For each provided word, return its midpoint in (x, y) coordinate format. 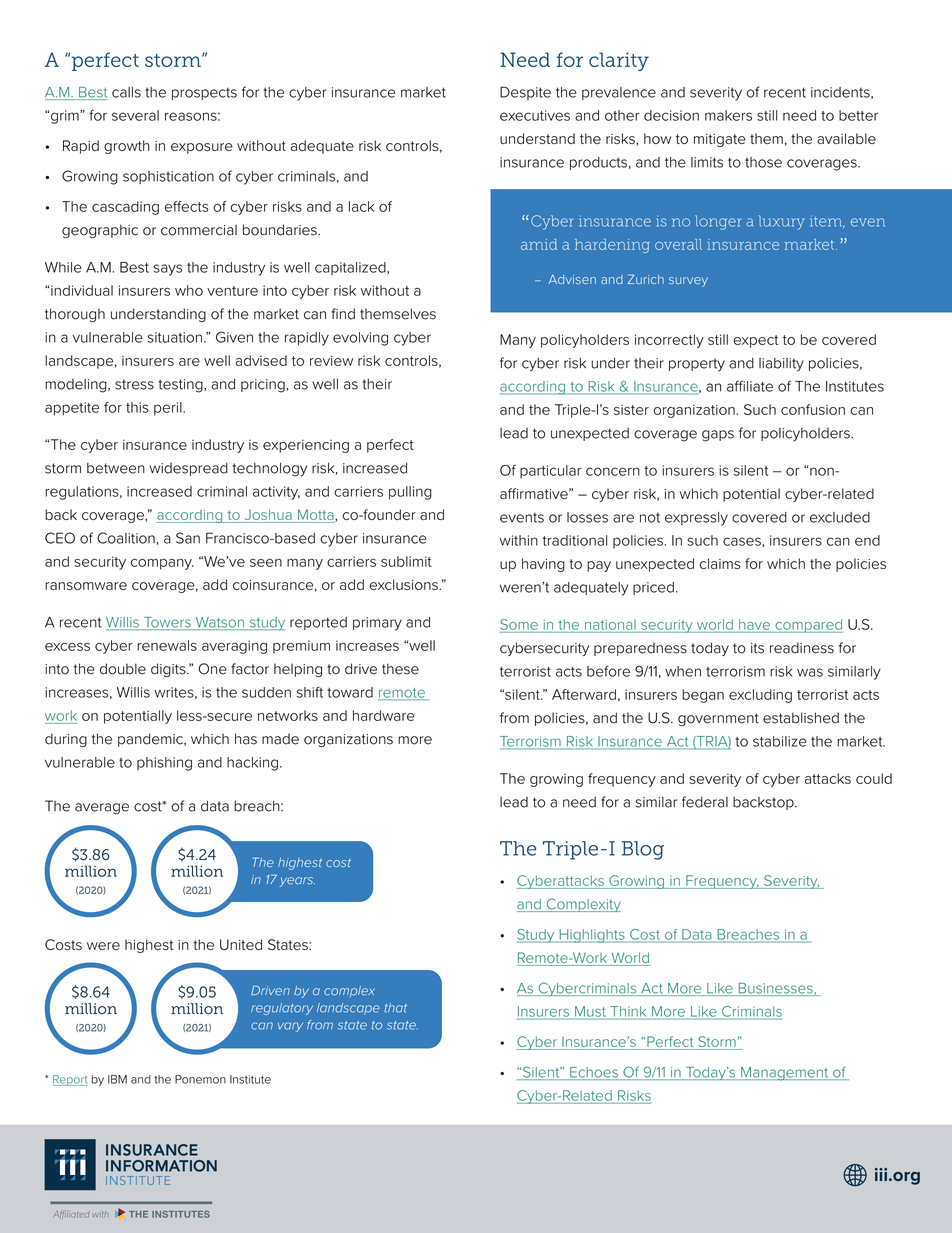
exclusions (404, 584)
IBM (117, 1079)
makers (728, 115)
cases (743, 541)
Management (785, 1074)
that (396, 1008)
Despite (525, 93)
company (162, 564)
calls (126, 92)
